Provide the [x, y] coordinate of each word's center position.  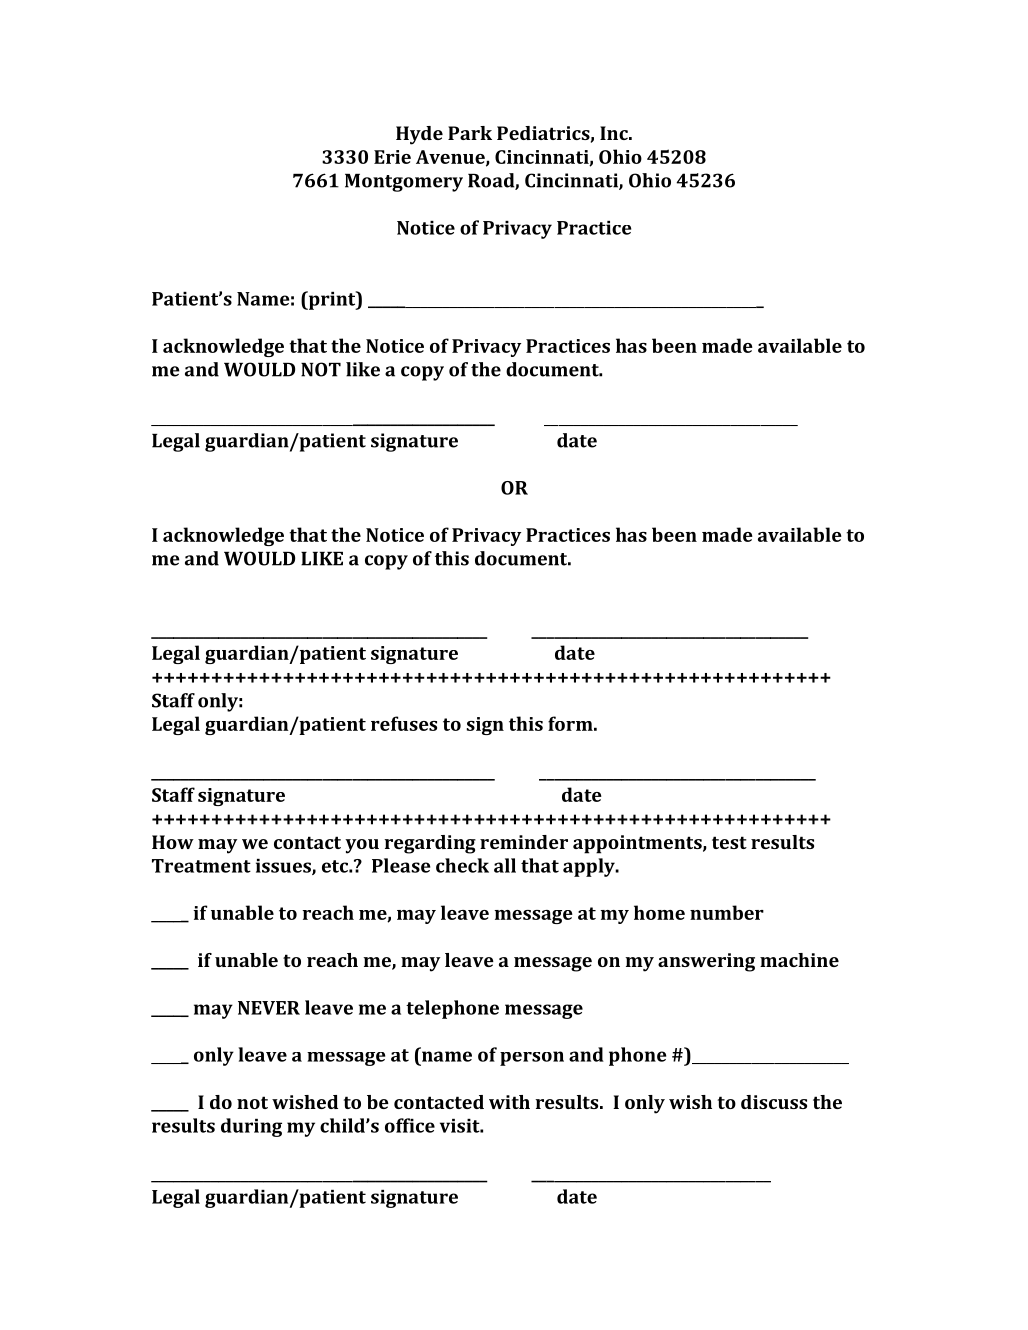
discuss [774, 1102]
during [251, 1127]
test [729, 842]
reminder [524, 842]
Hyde [419, 135]
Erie [392, 157]
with [509, 1102]
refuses [404, 723]
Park [470, 133]
